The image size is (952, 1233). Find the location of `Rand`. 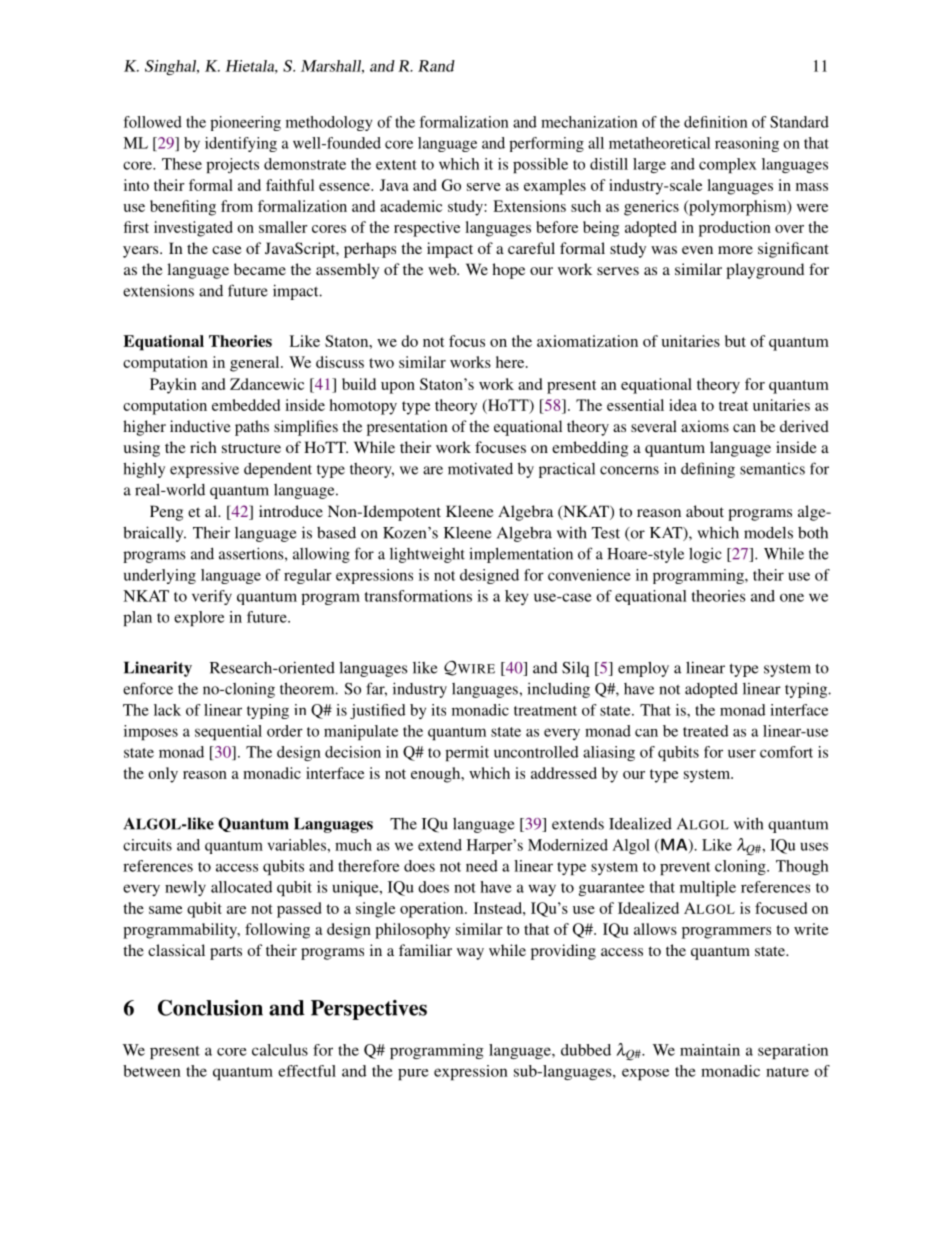

Rand is located at coordinates (436, 66).
